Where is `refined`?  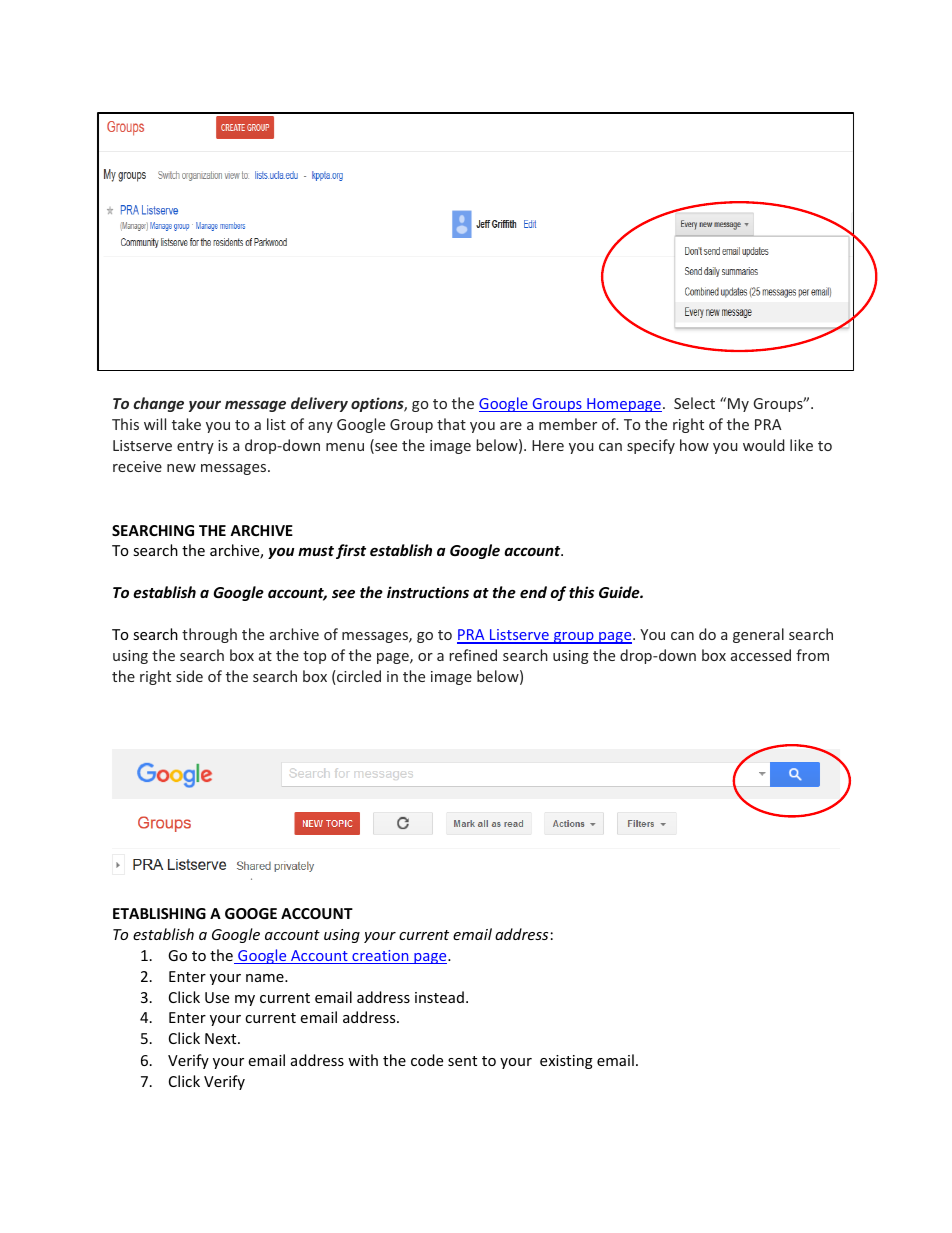
refined is located at coordinates (473, 655).
